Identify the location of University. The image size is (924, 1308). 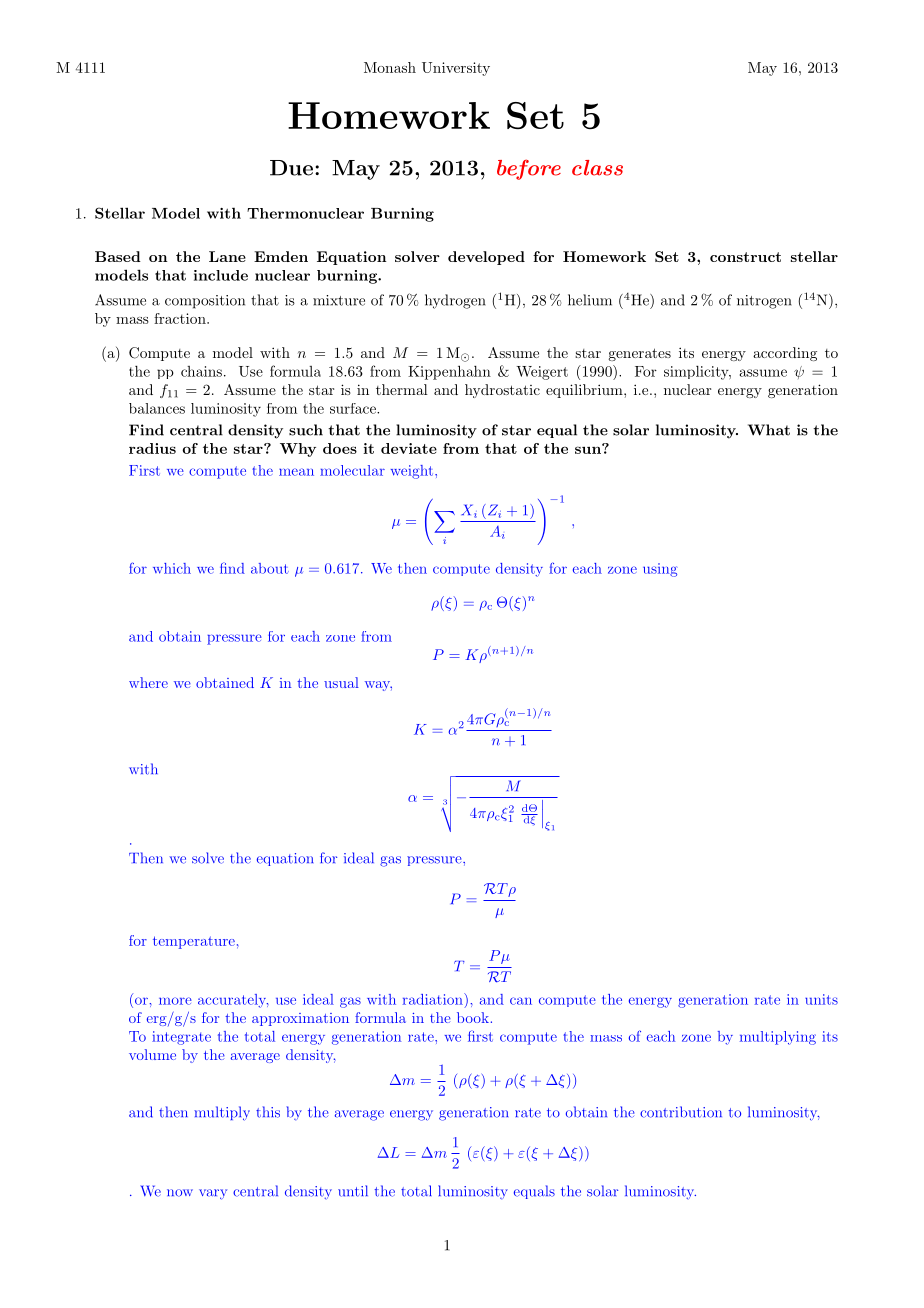
(456, 69).
